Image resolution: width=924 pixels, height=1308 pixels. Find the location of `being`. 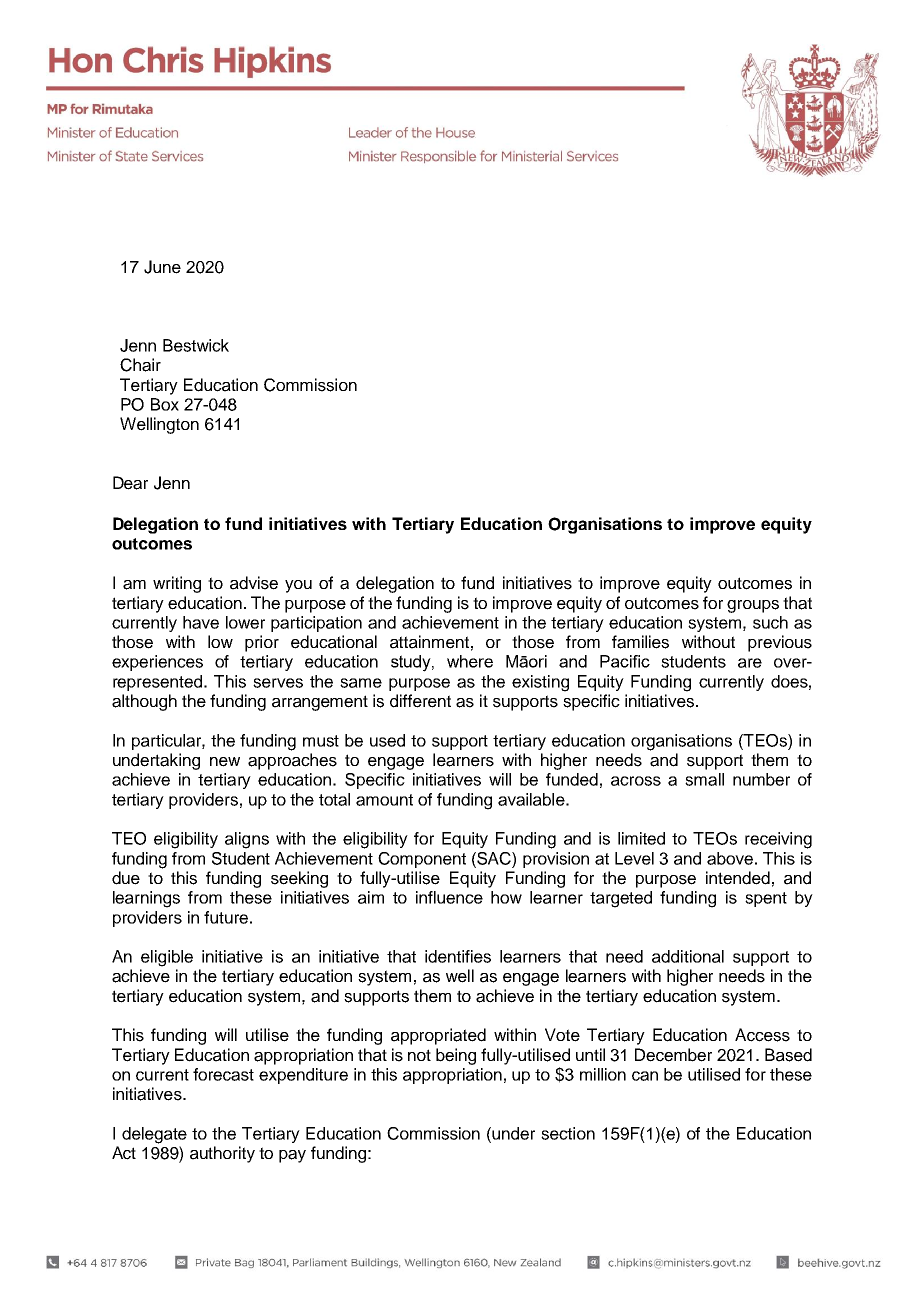

being is located at coordinates (456, 1056).
